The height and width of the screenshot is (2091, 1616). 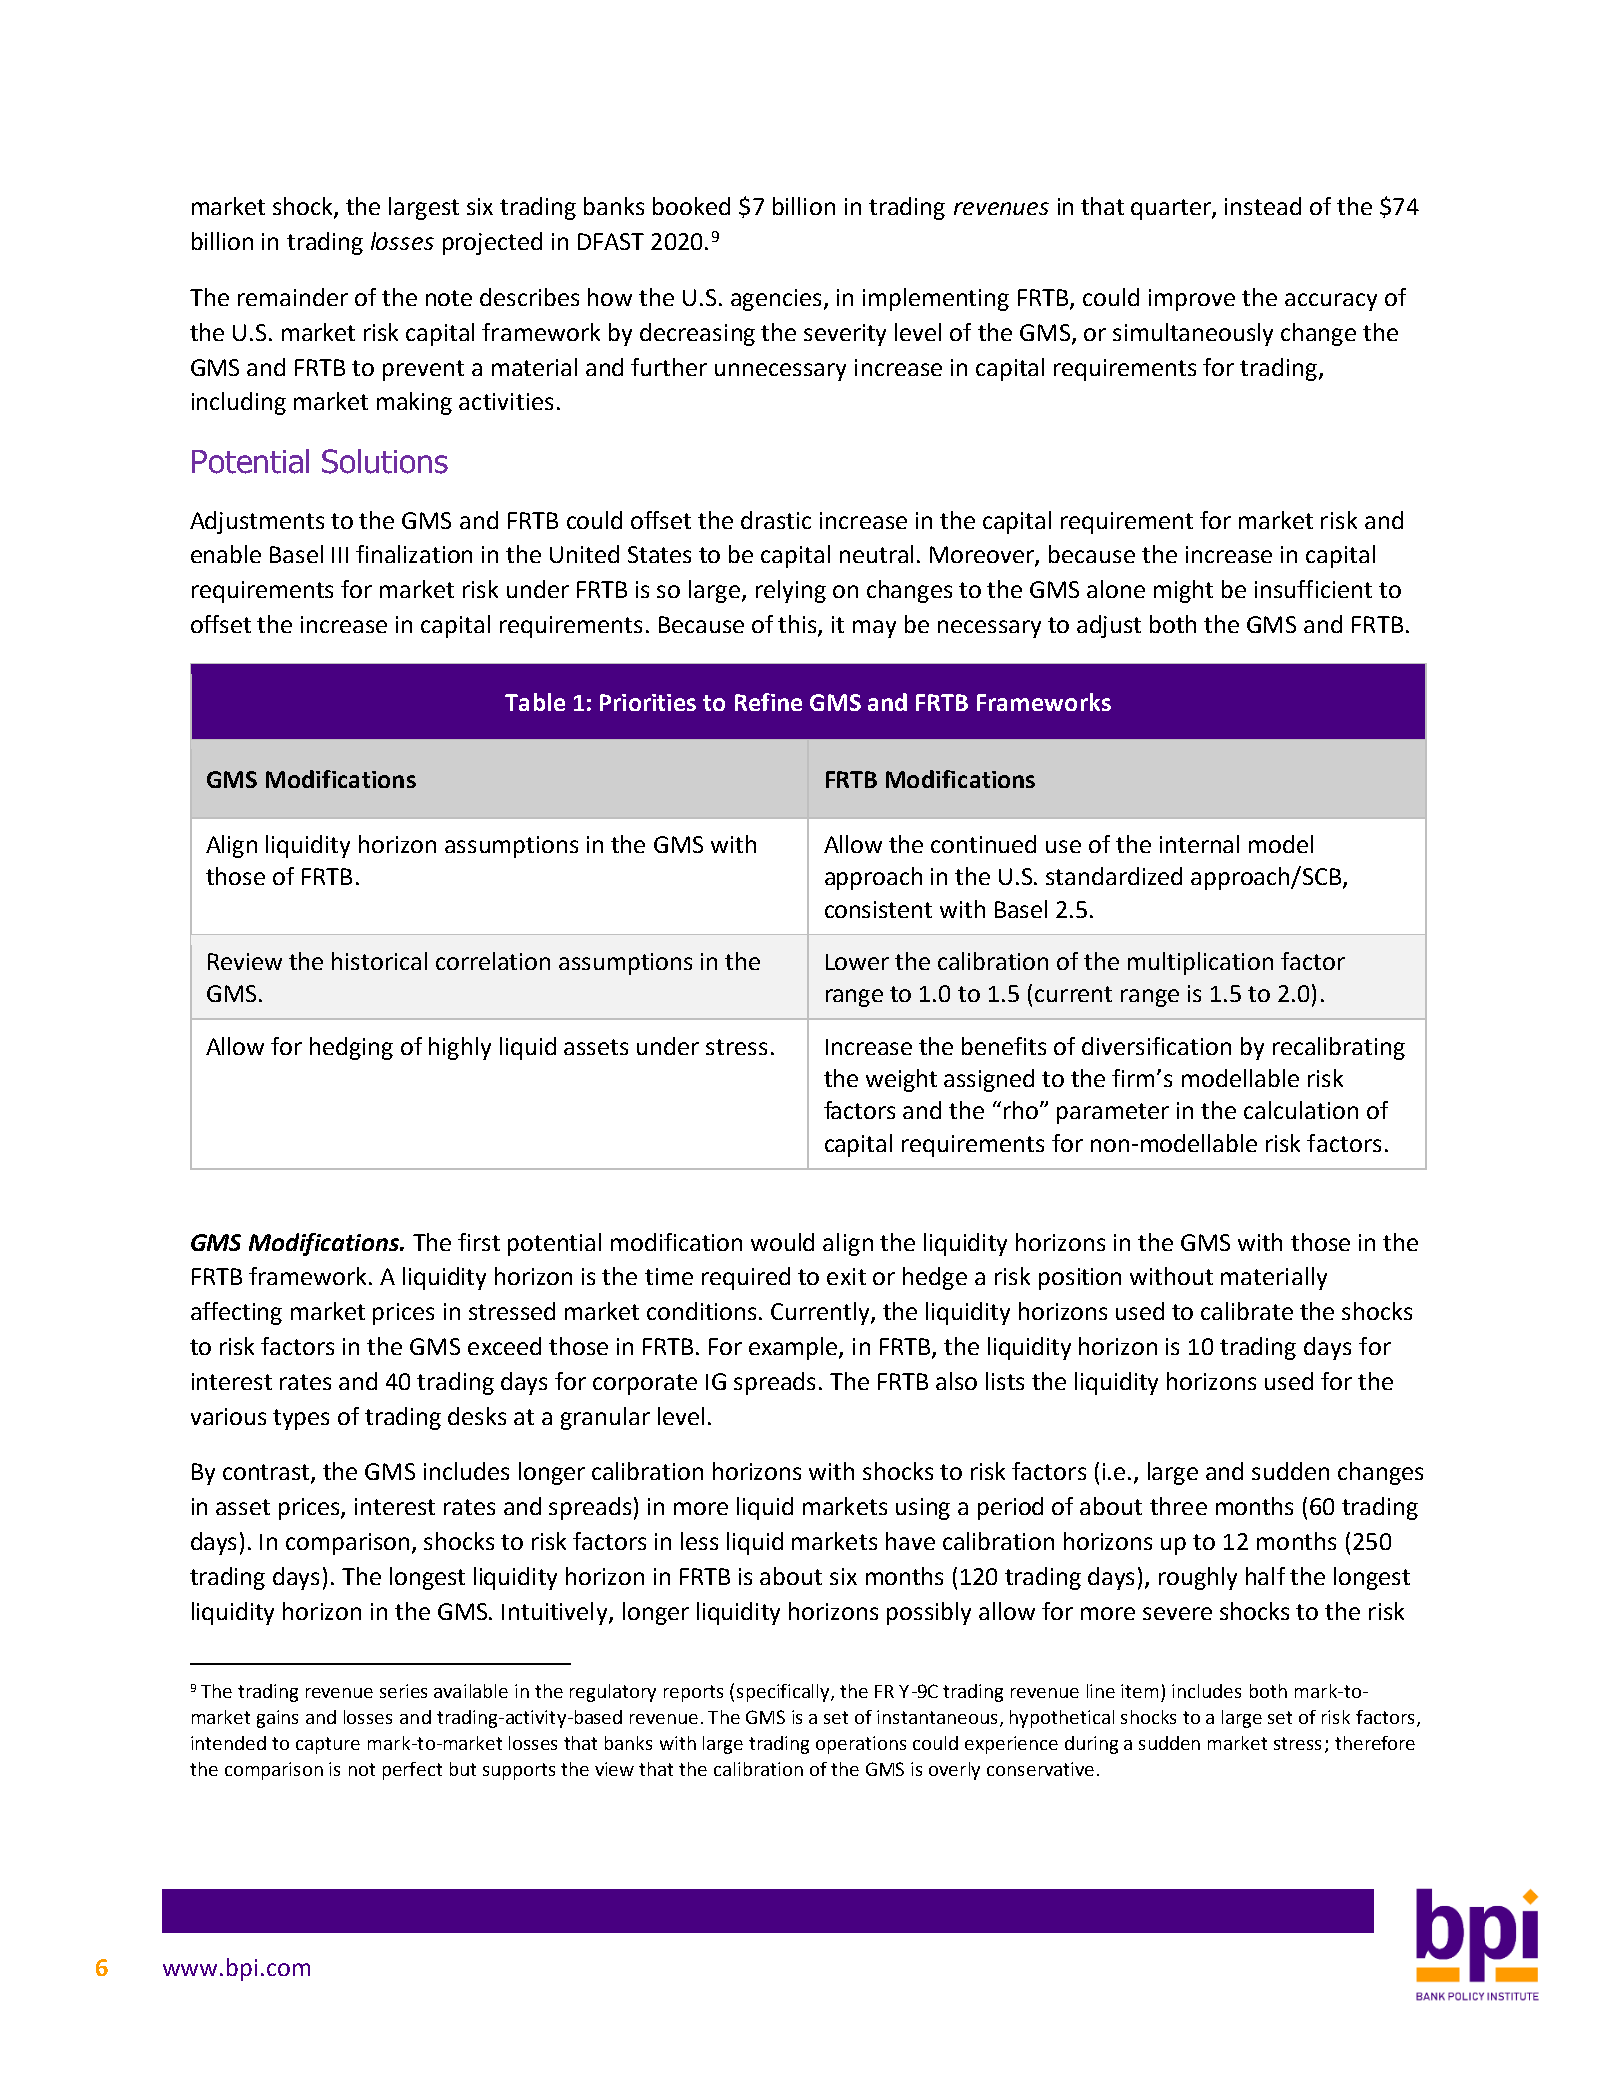 I want to click on capture, so click(x=328, y=1745).
